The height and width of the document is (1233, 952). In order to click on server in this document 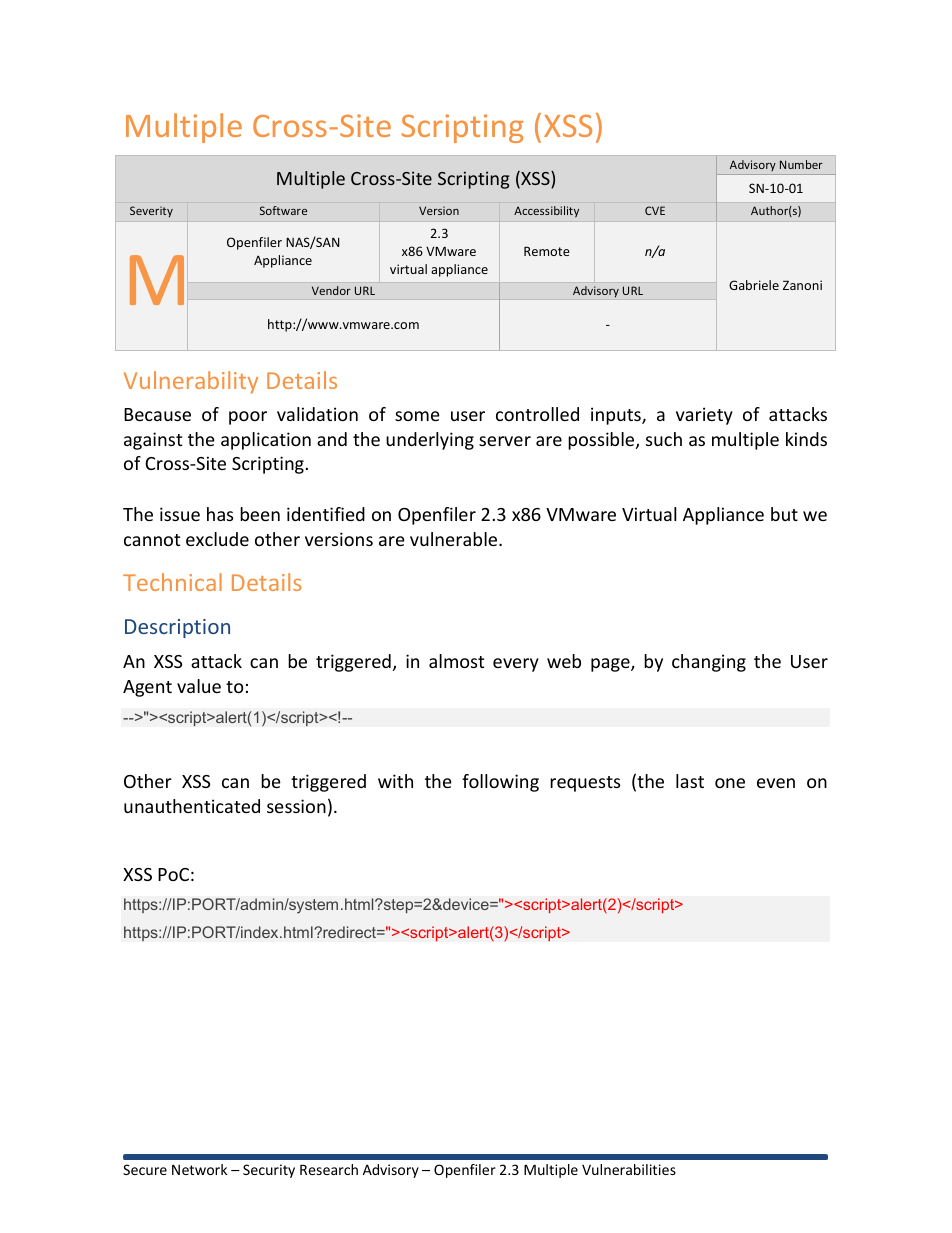, I will do `click(505, 441)`.
